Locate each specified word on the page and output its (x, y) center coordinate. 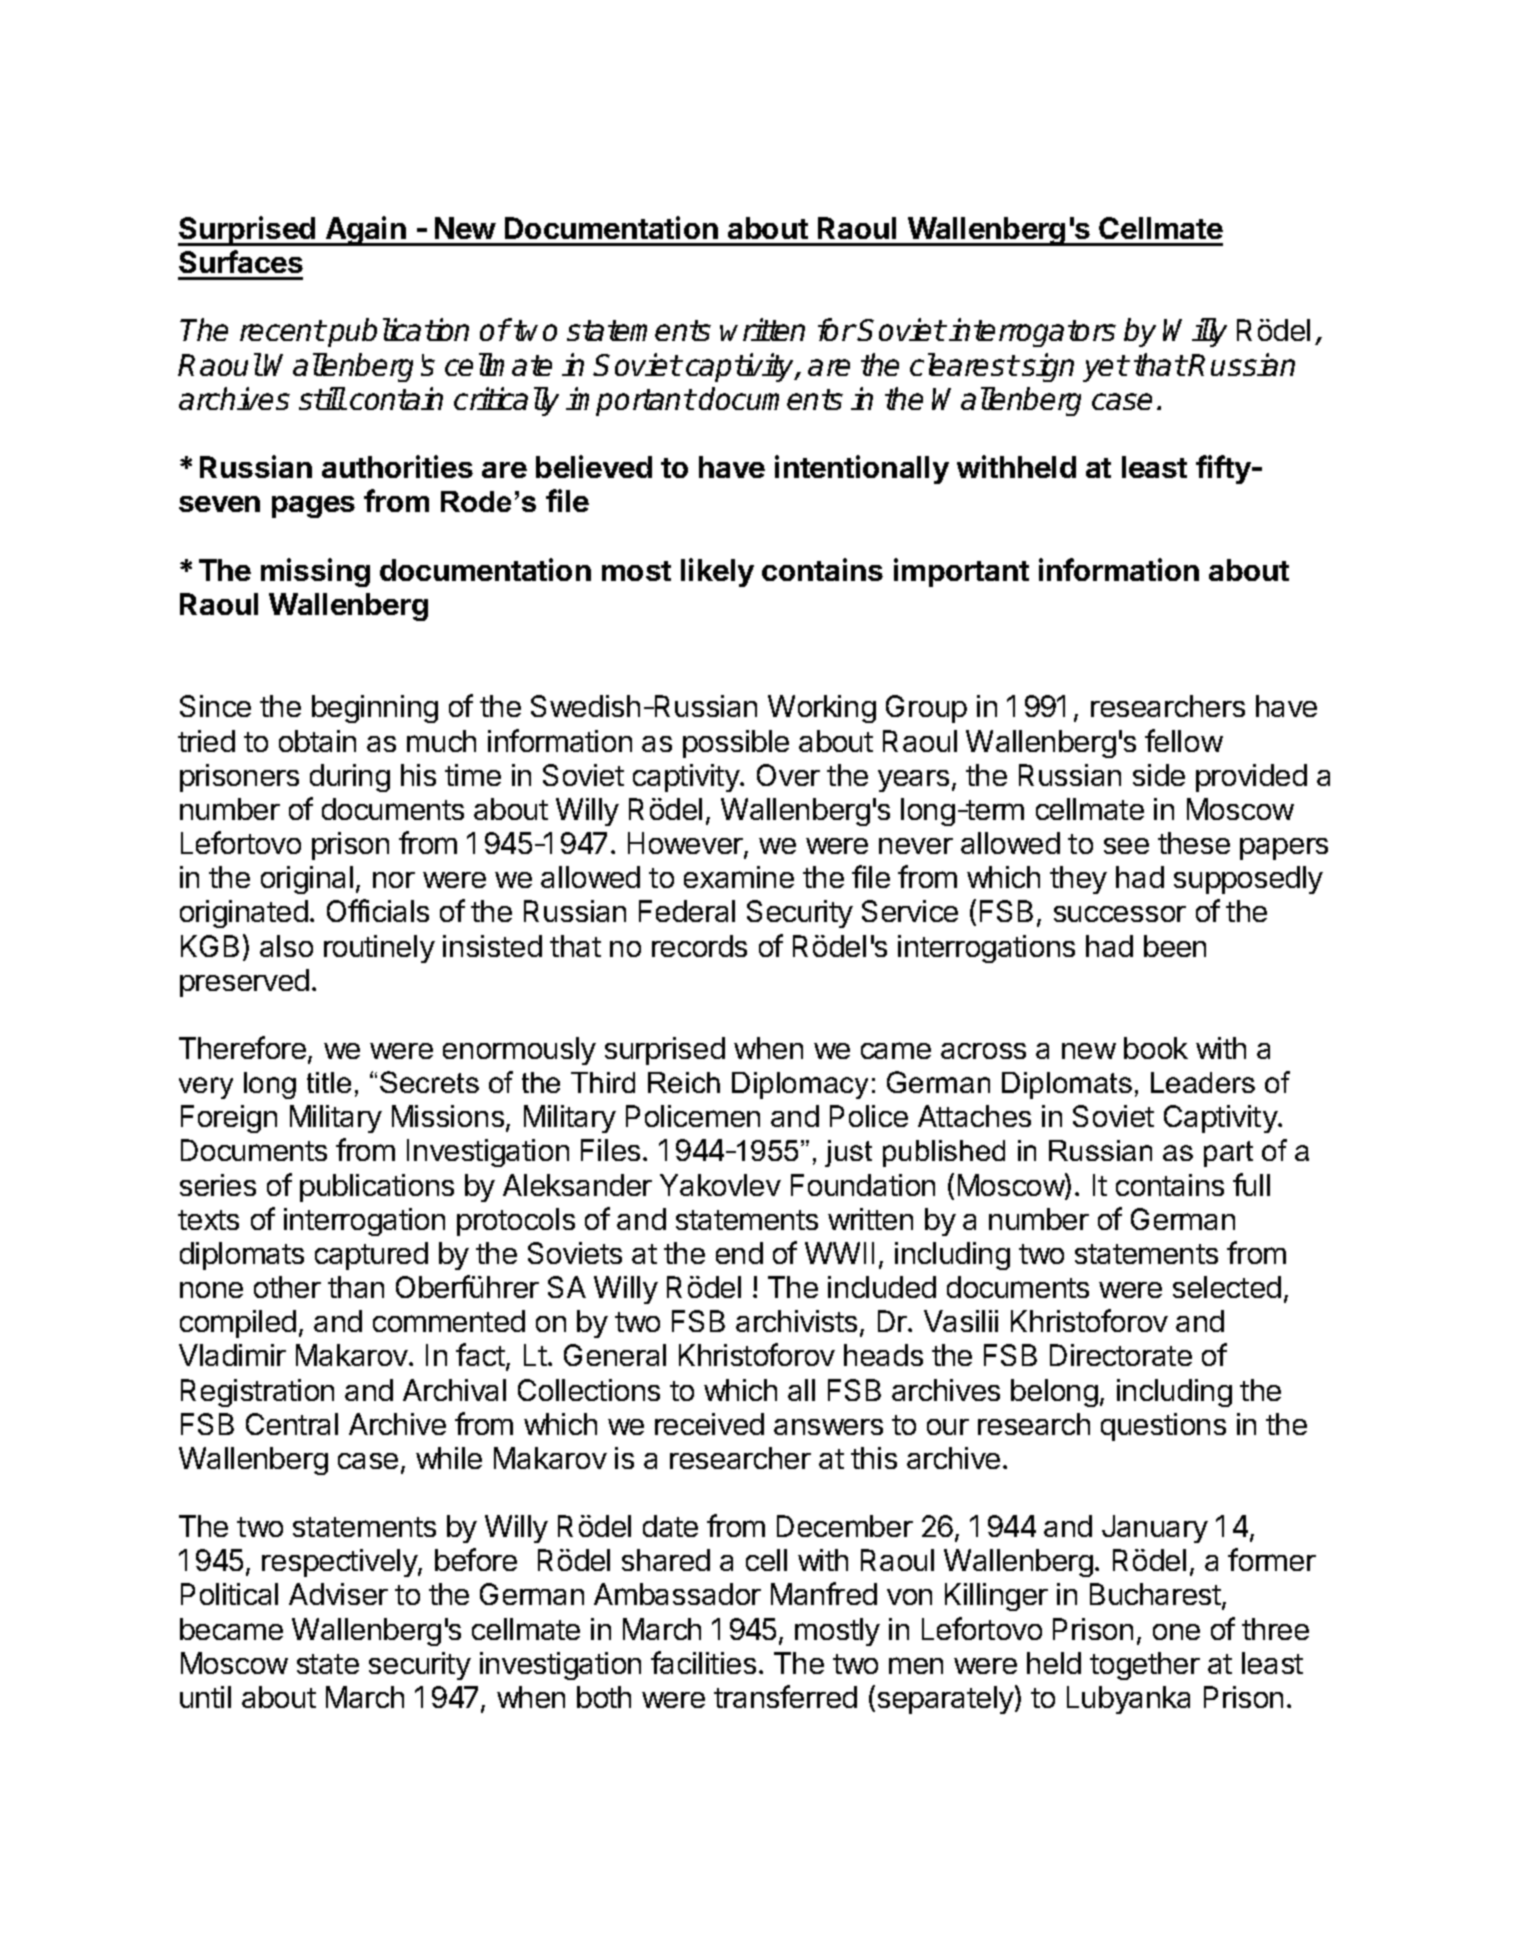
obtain (317, 741)
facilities (703, 1662)
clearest (964, 364)
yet (1105, 368)
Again (366, 231)
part (1228, 1154)
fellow (1184, 740)
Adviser (338, 1594)
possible (736, 744)
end (739, 1253)
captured (371, 1256)
